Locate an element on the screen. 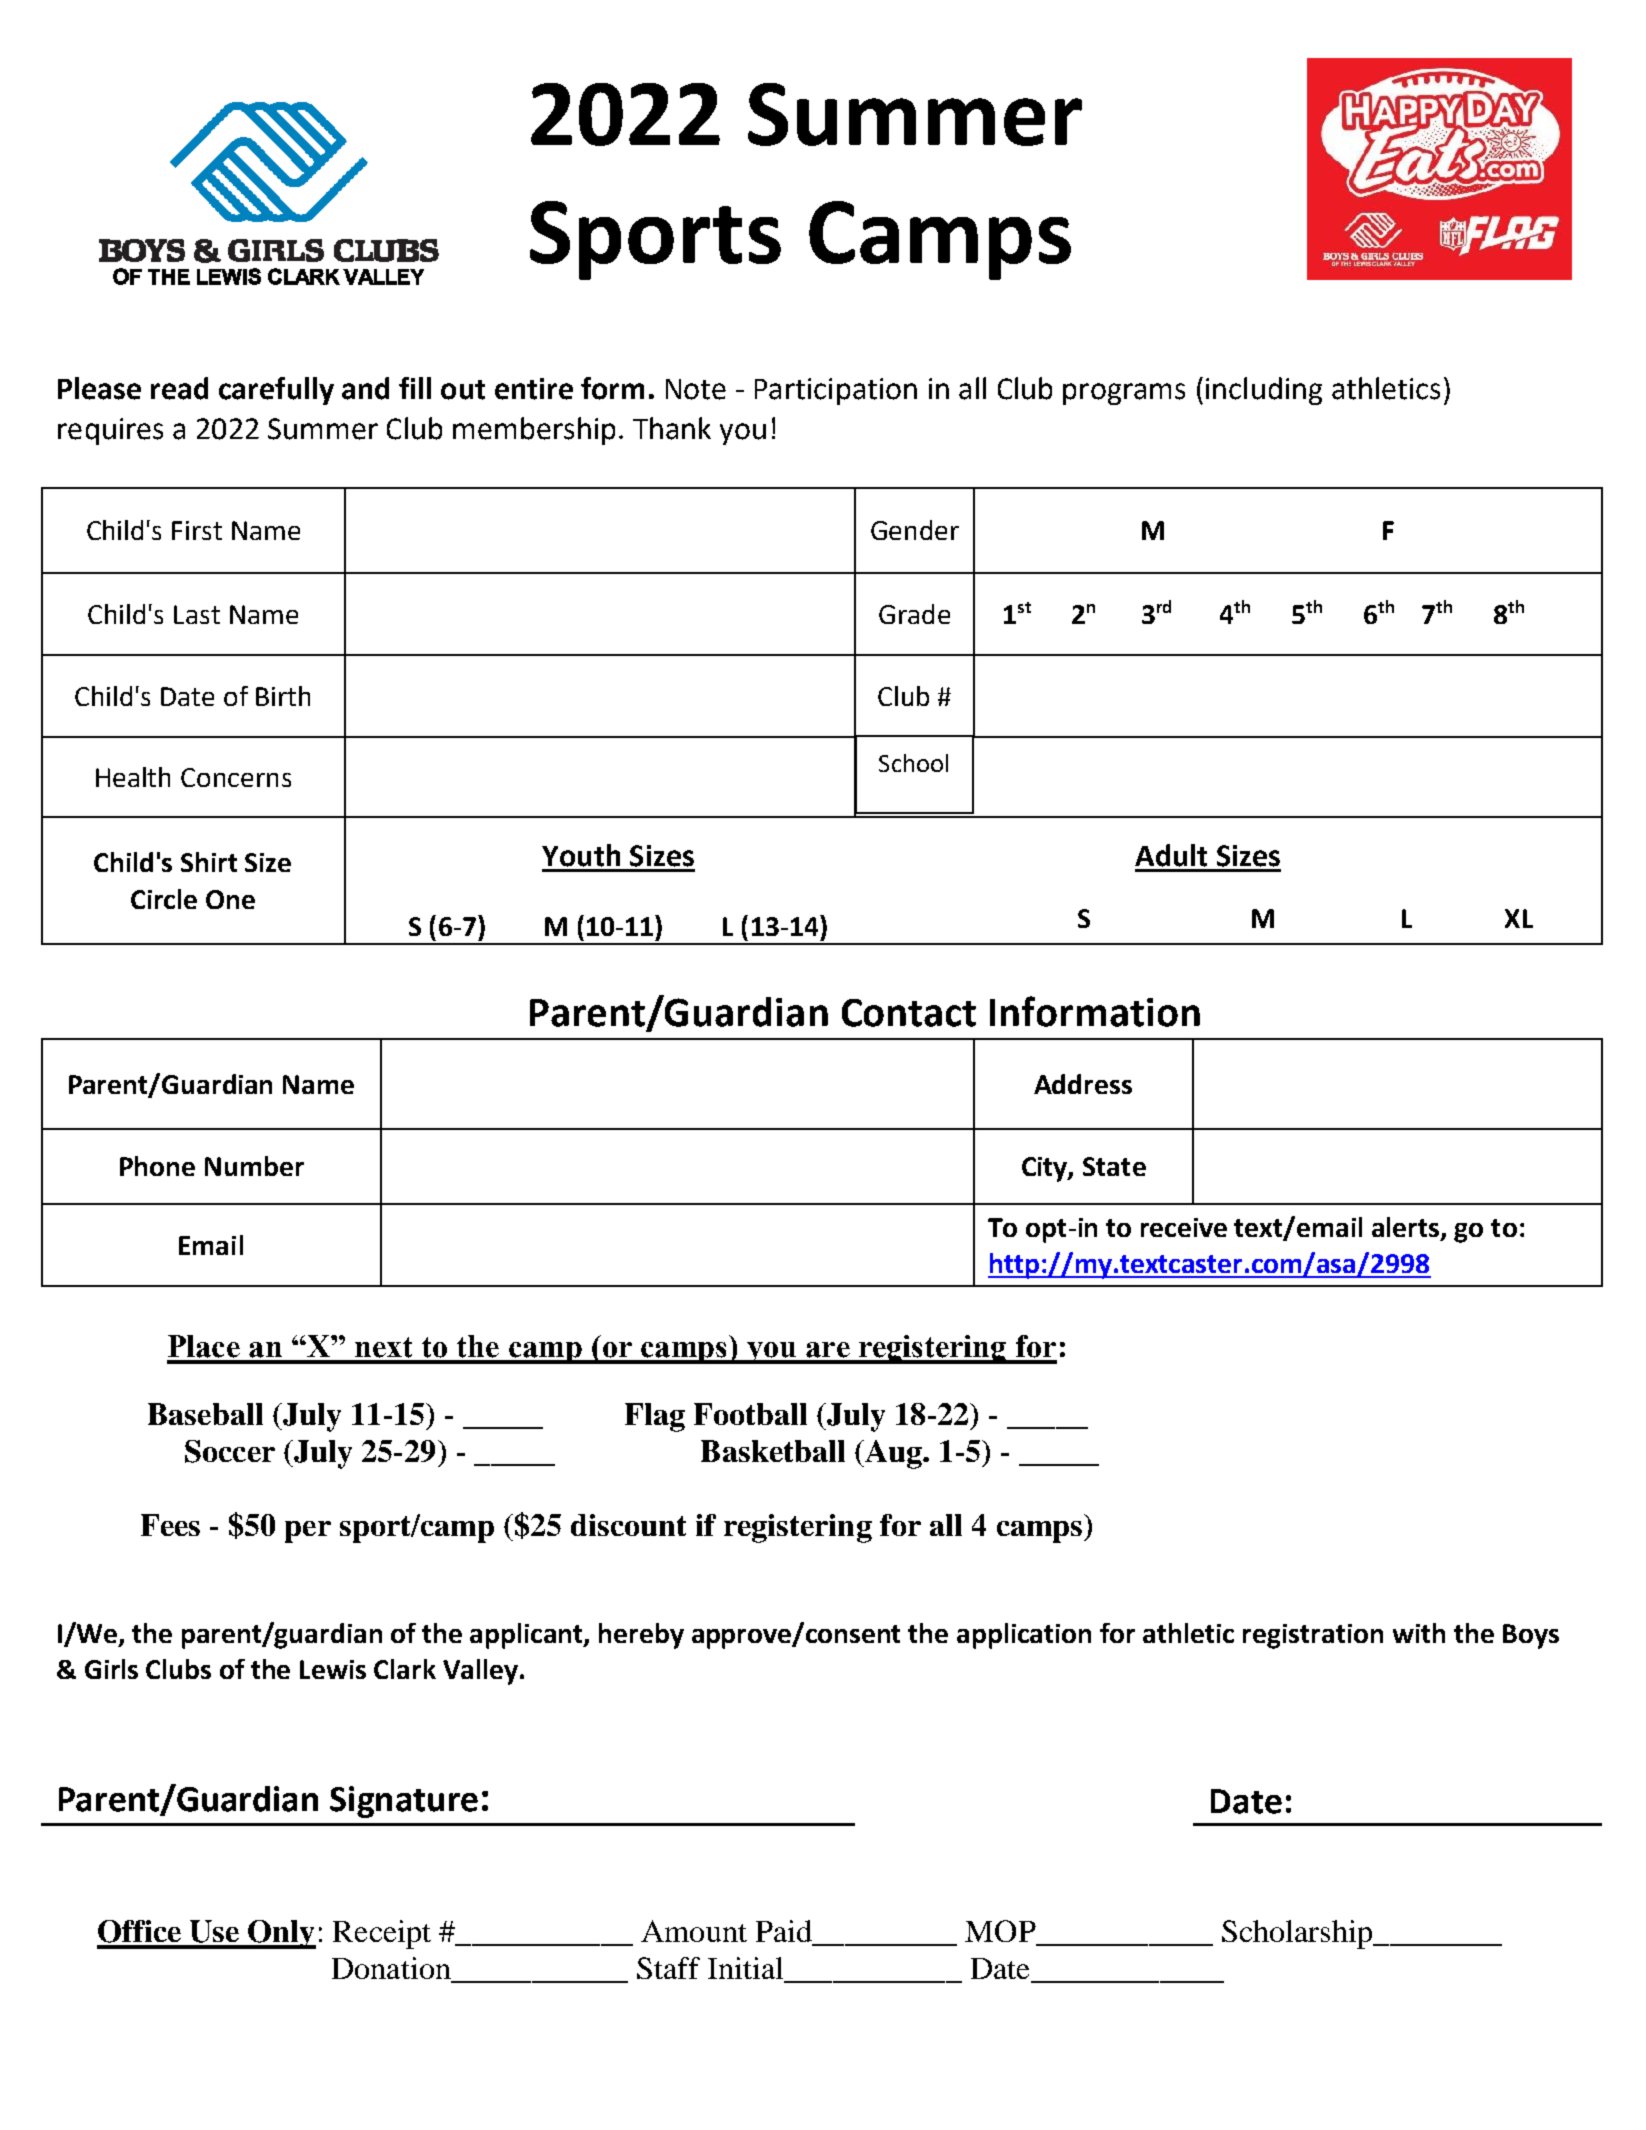  Adult is located at coordinates (1171, 855).
